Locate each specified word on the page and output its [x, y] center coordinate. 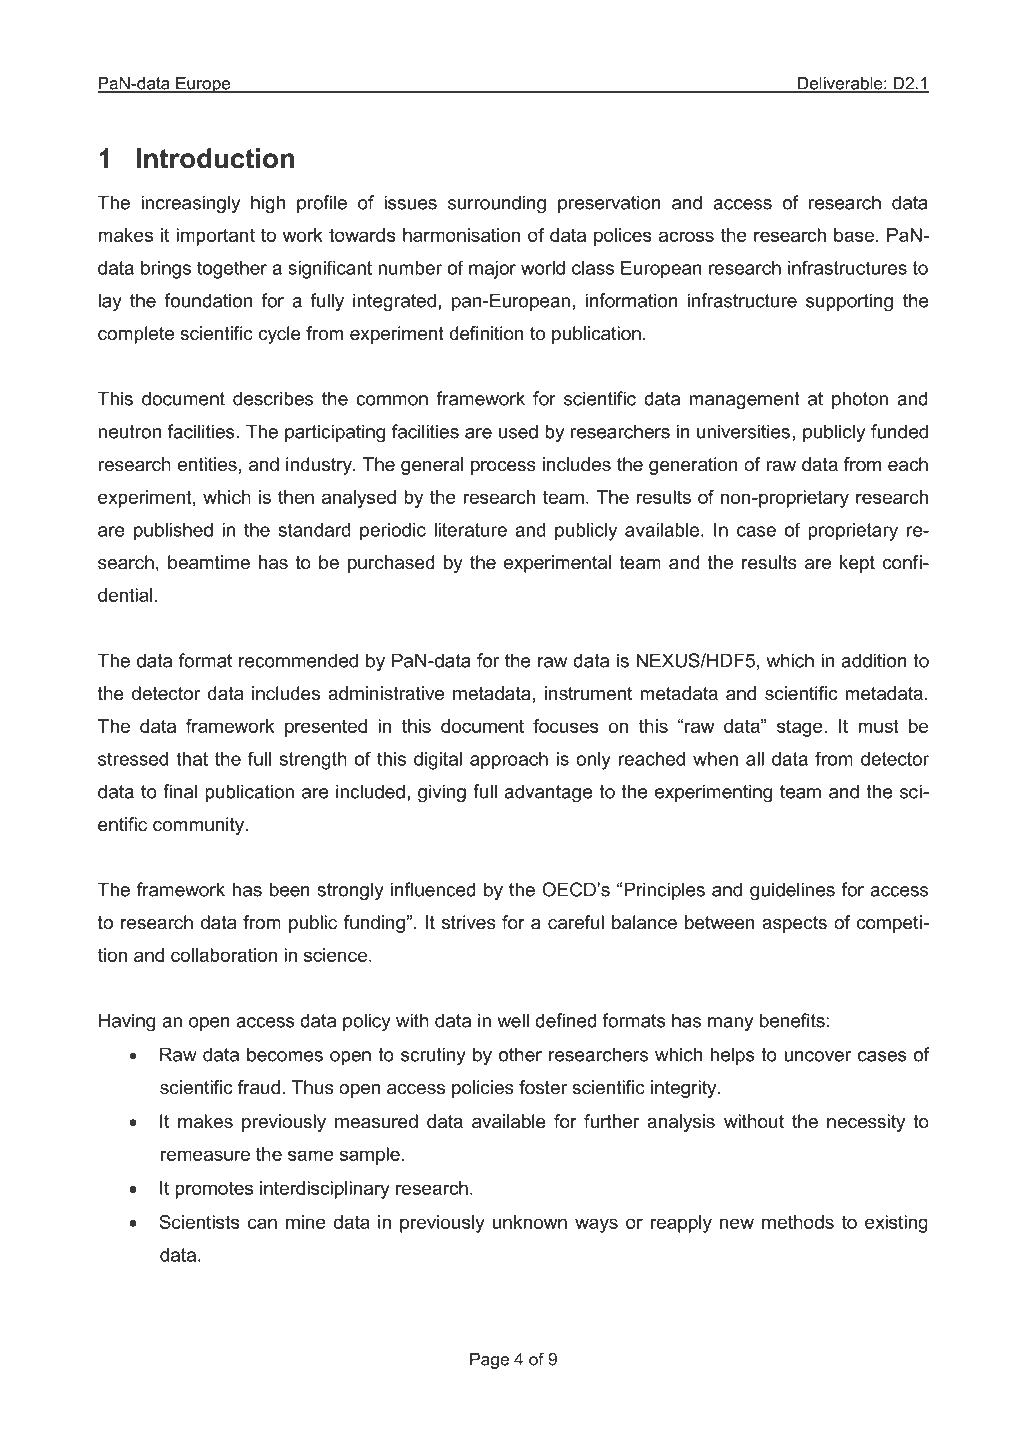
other [520, 1054]
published [173, 532]
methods [798, 1222]
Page [489, 1361]
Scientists [199, 1222]
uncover [817, 1056]
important [215, 237]
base [854, 235]
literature [470, 530]
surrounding [497, 204]
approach [509, 761]
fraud [259, 1087]
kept [857, 564]
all [755, 759]
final [180, 791]
